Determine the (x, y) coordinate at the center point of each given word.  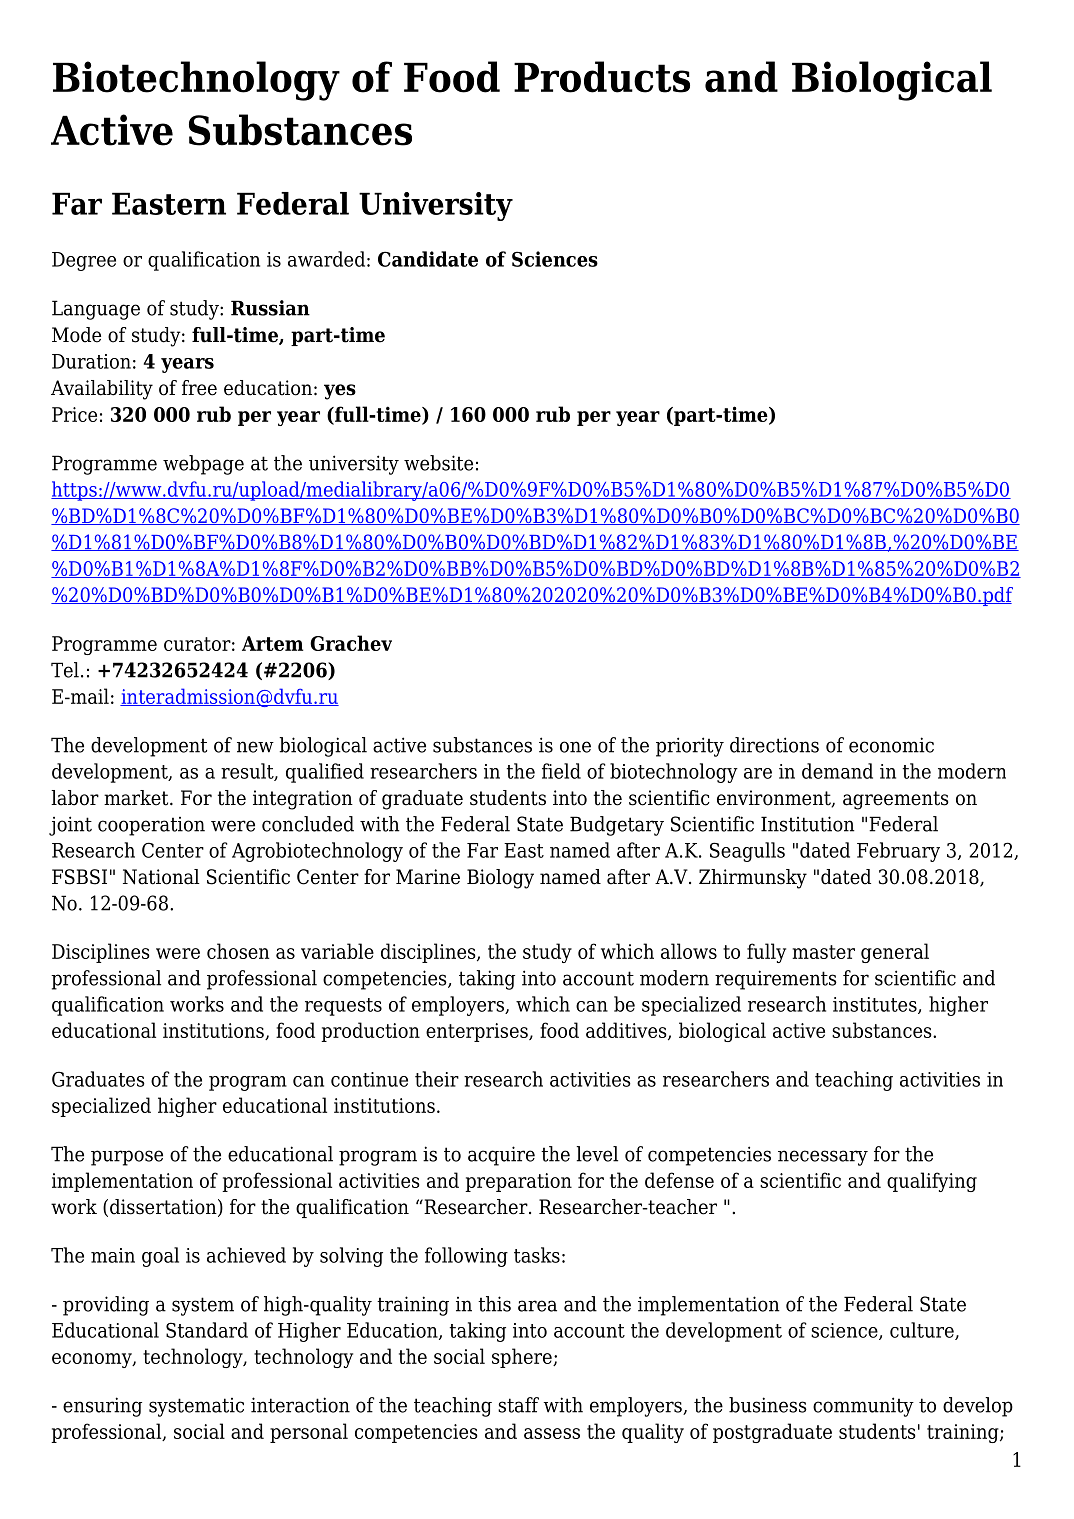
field (561, 771)
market (137, 798)
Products (602, 77)
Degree (84, 261)
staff (518, 1405)
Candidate (428, 259)
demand (837, 771)
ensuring (102, 1407)
